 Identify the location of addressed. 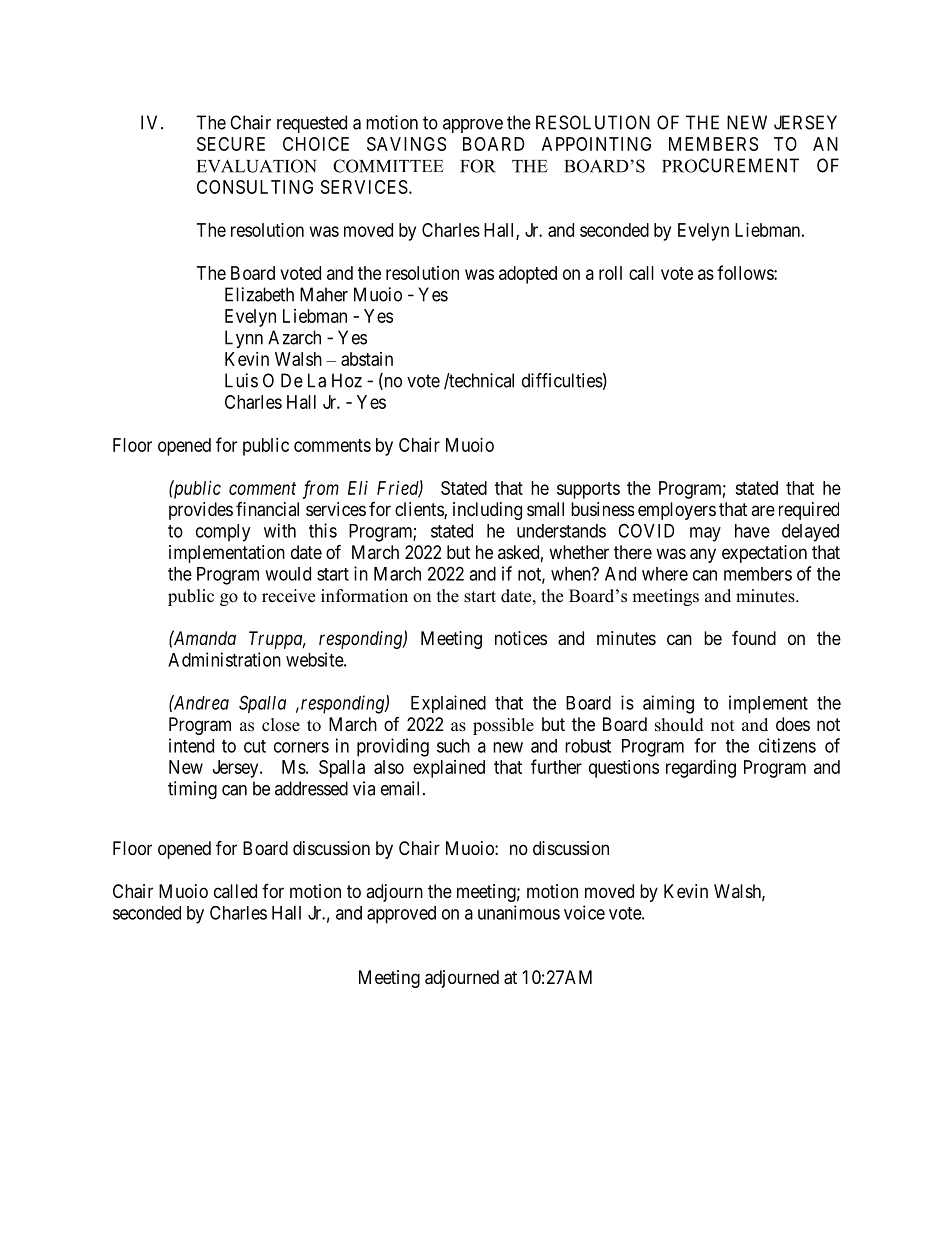
(311, 788).
